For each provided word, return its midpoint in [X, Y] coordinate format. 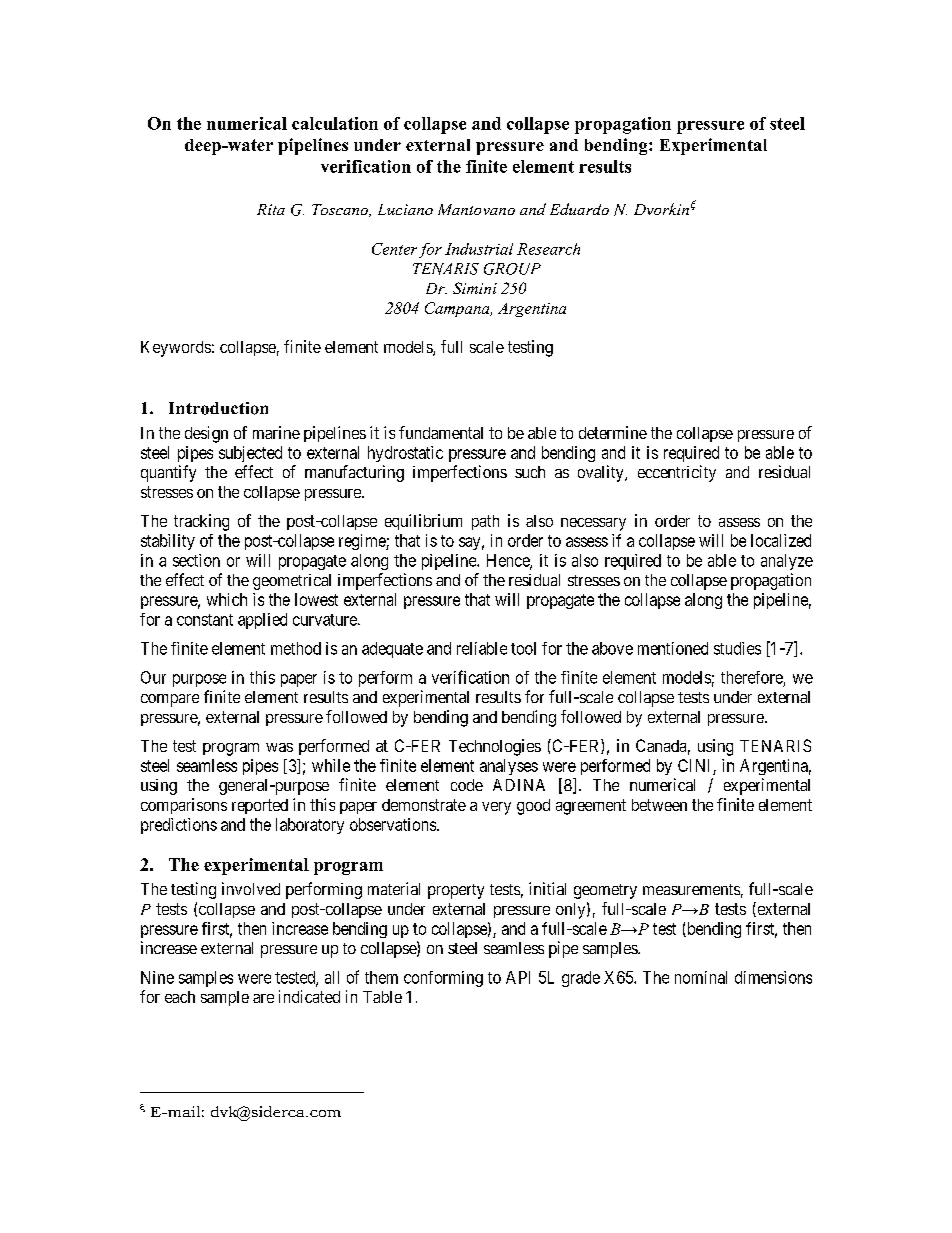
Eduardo [579, 209]
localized [781, 540]
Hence [509, 561]
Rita [271, 209]
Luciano [405, 209]
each [180, 997]
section [196, 560]
